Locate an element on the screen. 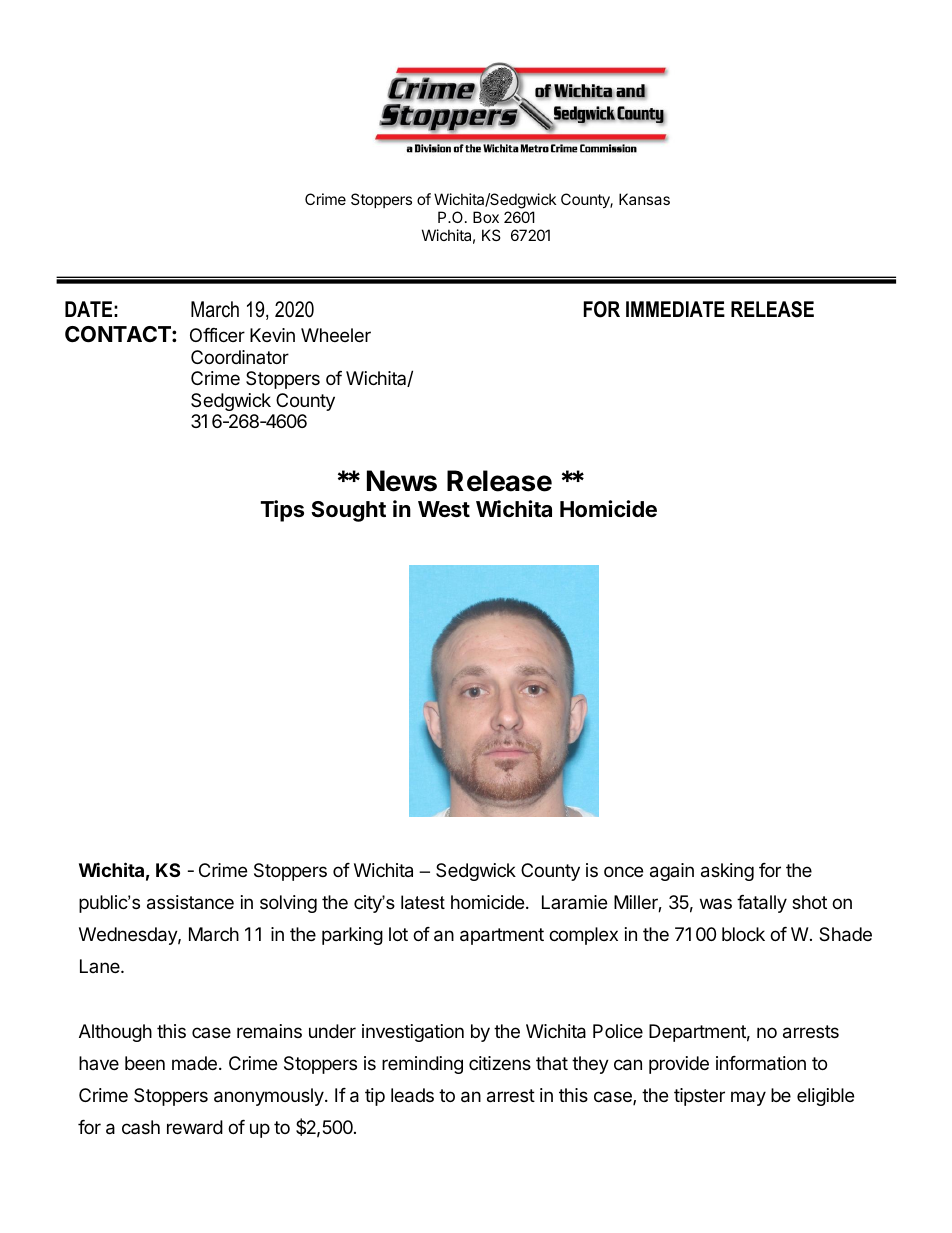 This screenshot has width=952, height=1233. Box is located at coordinates (486, 217).
